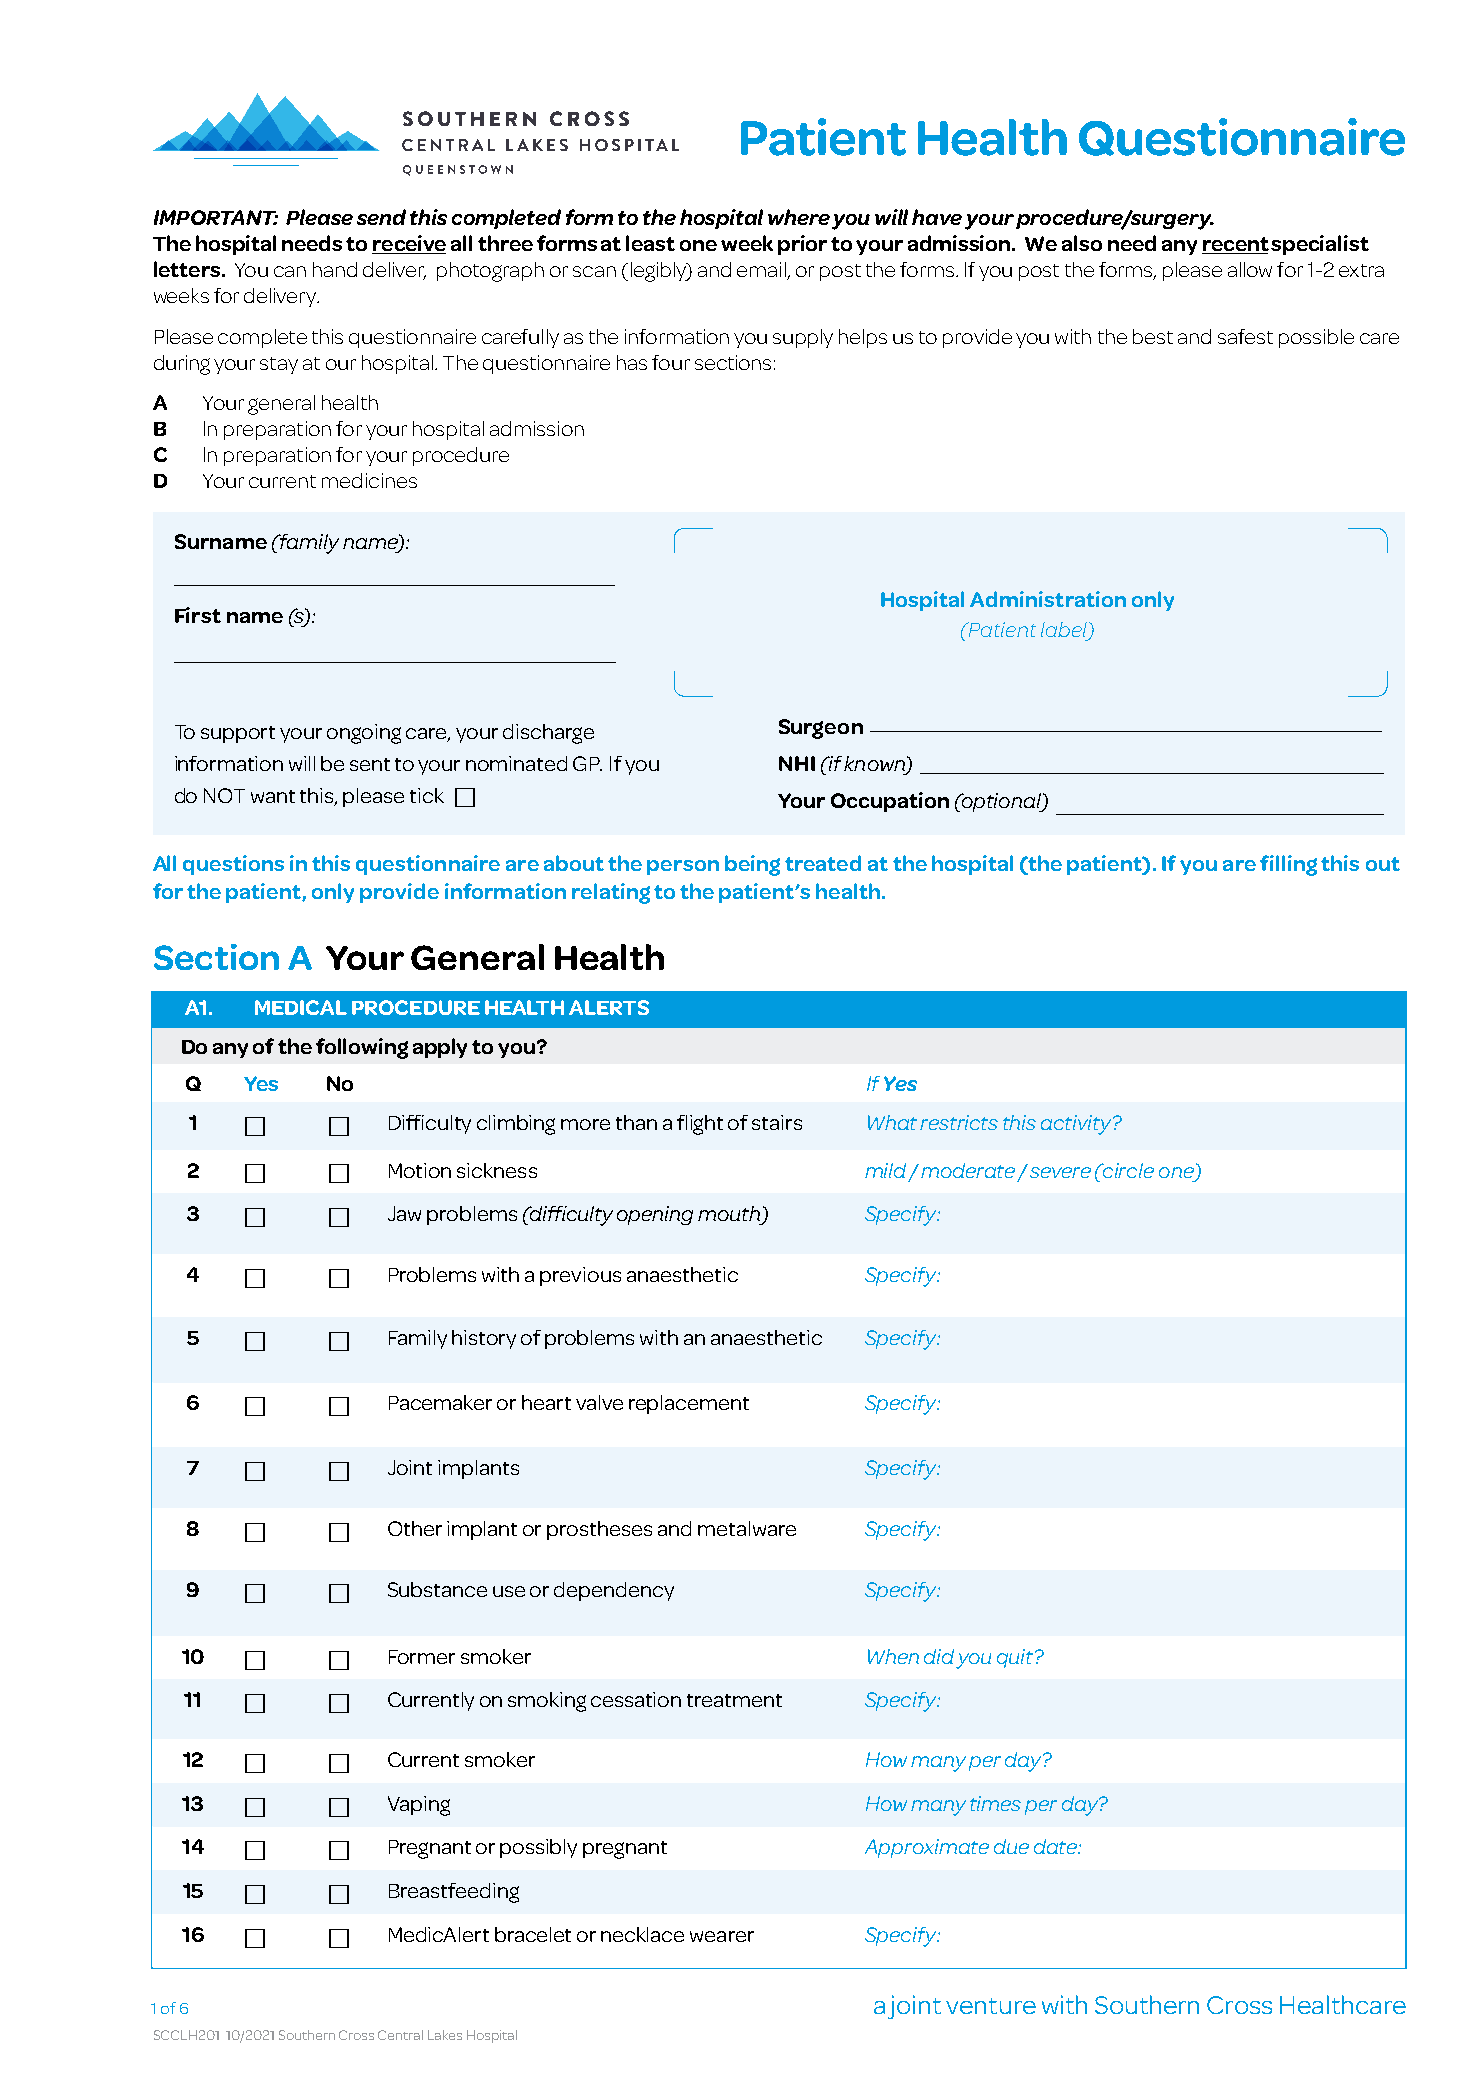 This page has height=2089, width=1477. What do you see at coordinates (364, 734) in the page?
I see `ongoing` at bounding box center [364, 734].
